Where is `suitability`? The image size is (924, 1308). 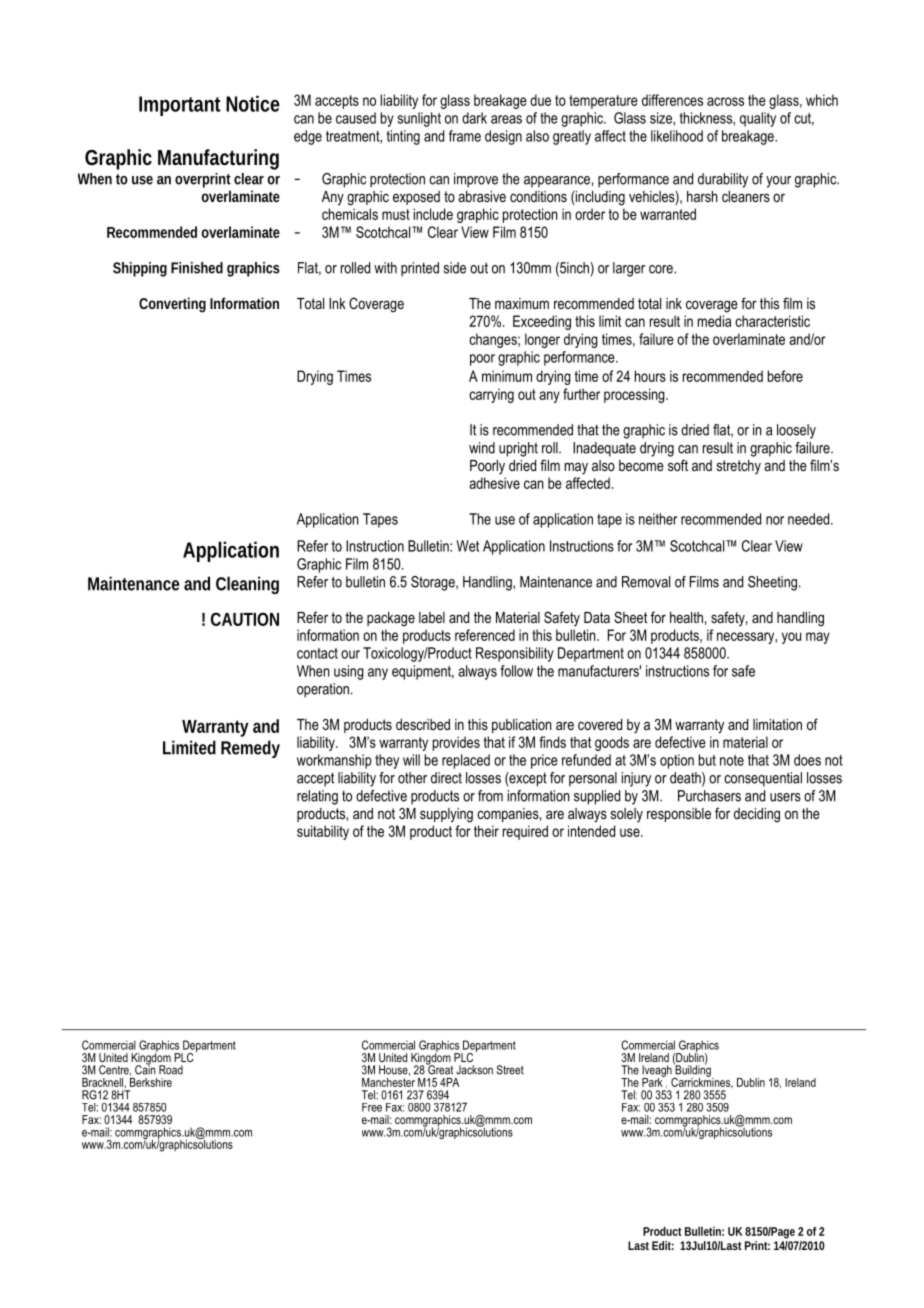 suitability is located at coordinates (323, 832).
